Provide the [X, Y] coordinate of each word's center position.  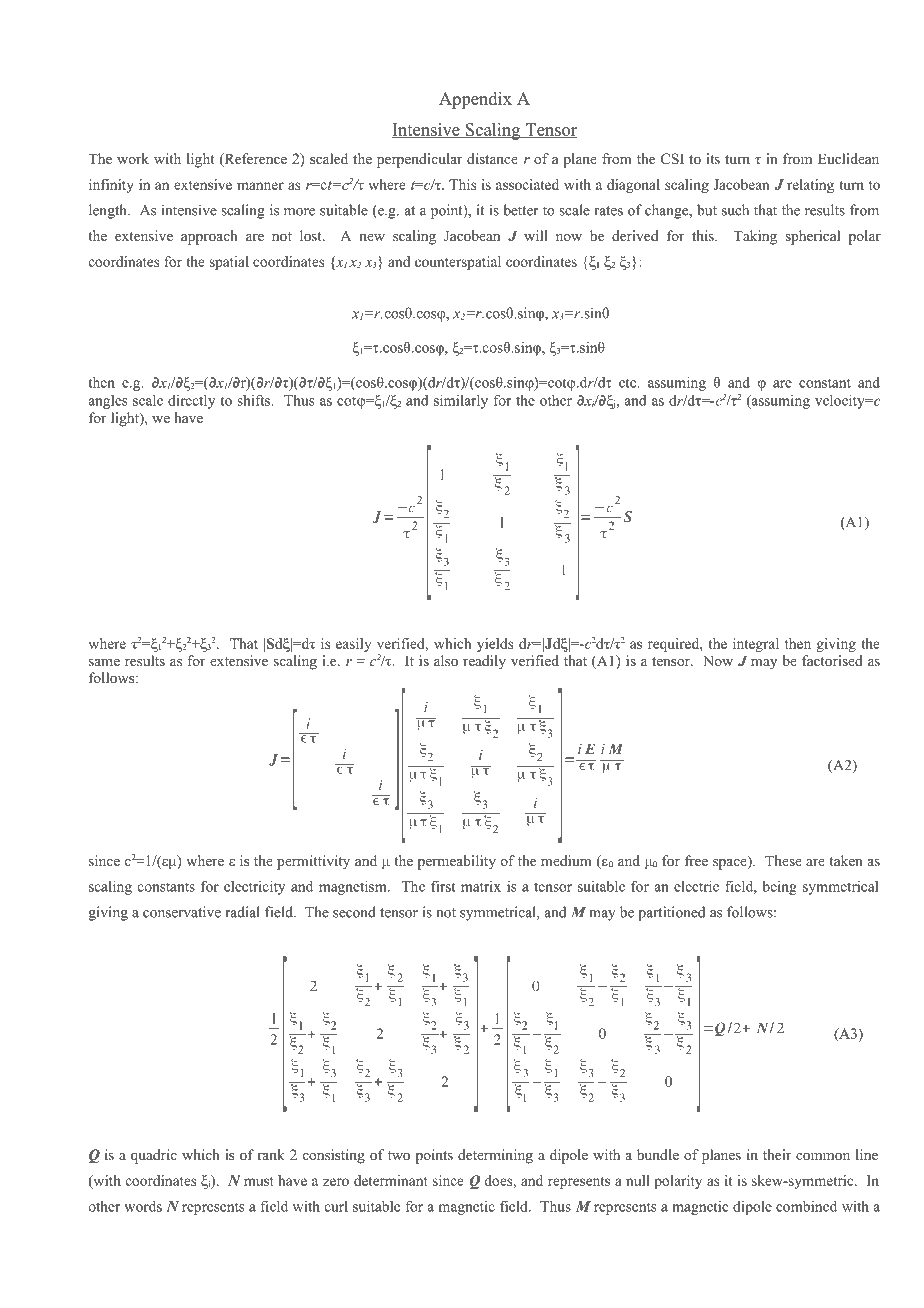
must [259, 1181]
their [777, 1154]
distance [492, 158]
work [133, 158]
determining [495, 1156]
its [713, 158]
